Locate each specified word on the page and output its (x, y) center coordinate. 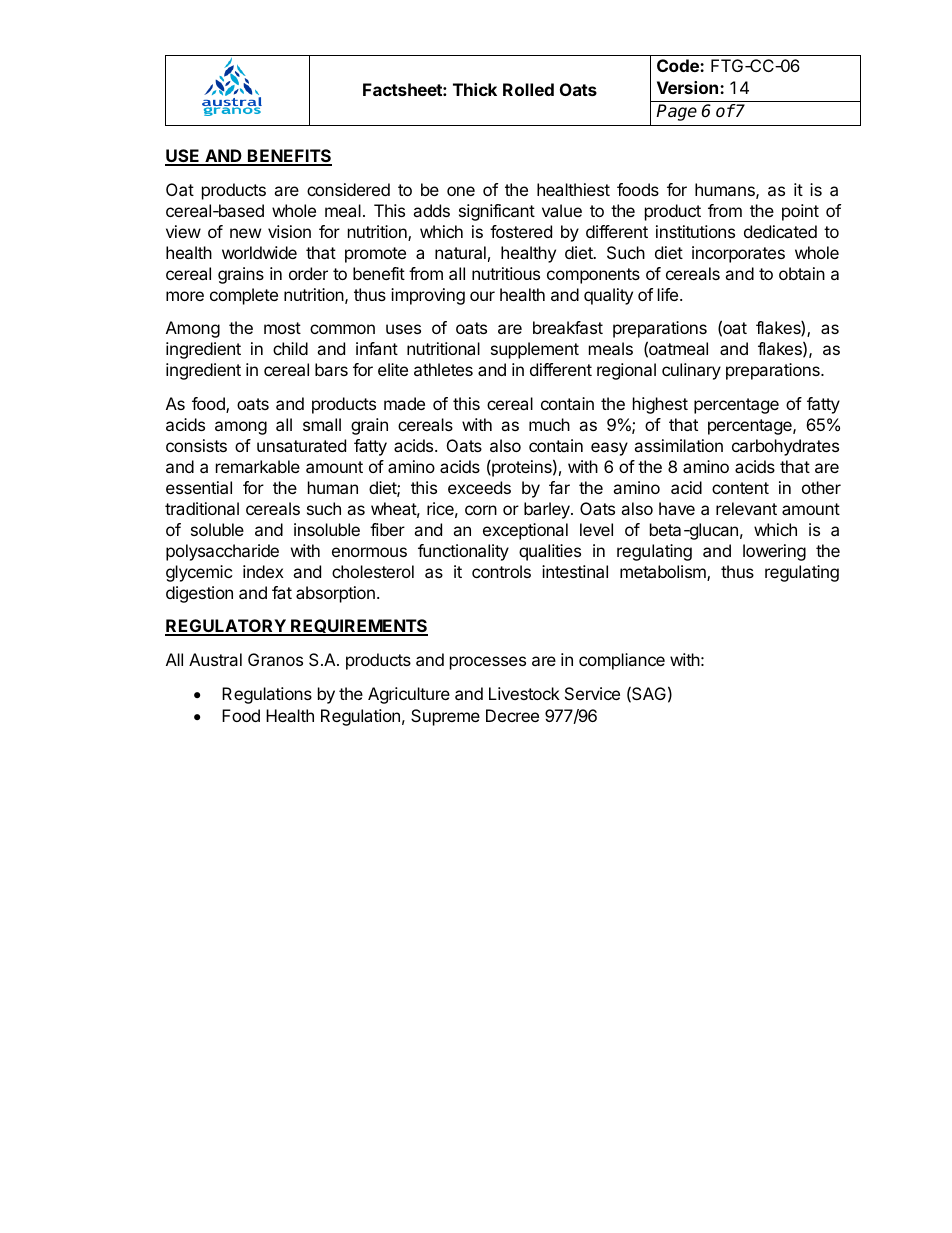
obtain (802, 273)
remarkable (258, 466)
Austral (215, 659)
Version (689, 87)
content (740, 488)
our (482, 296)
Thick (475, 89)
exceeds (479, 487)
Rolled (528, 89)
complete (244, 296)
